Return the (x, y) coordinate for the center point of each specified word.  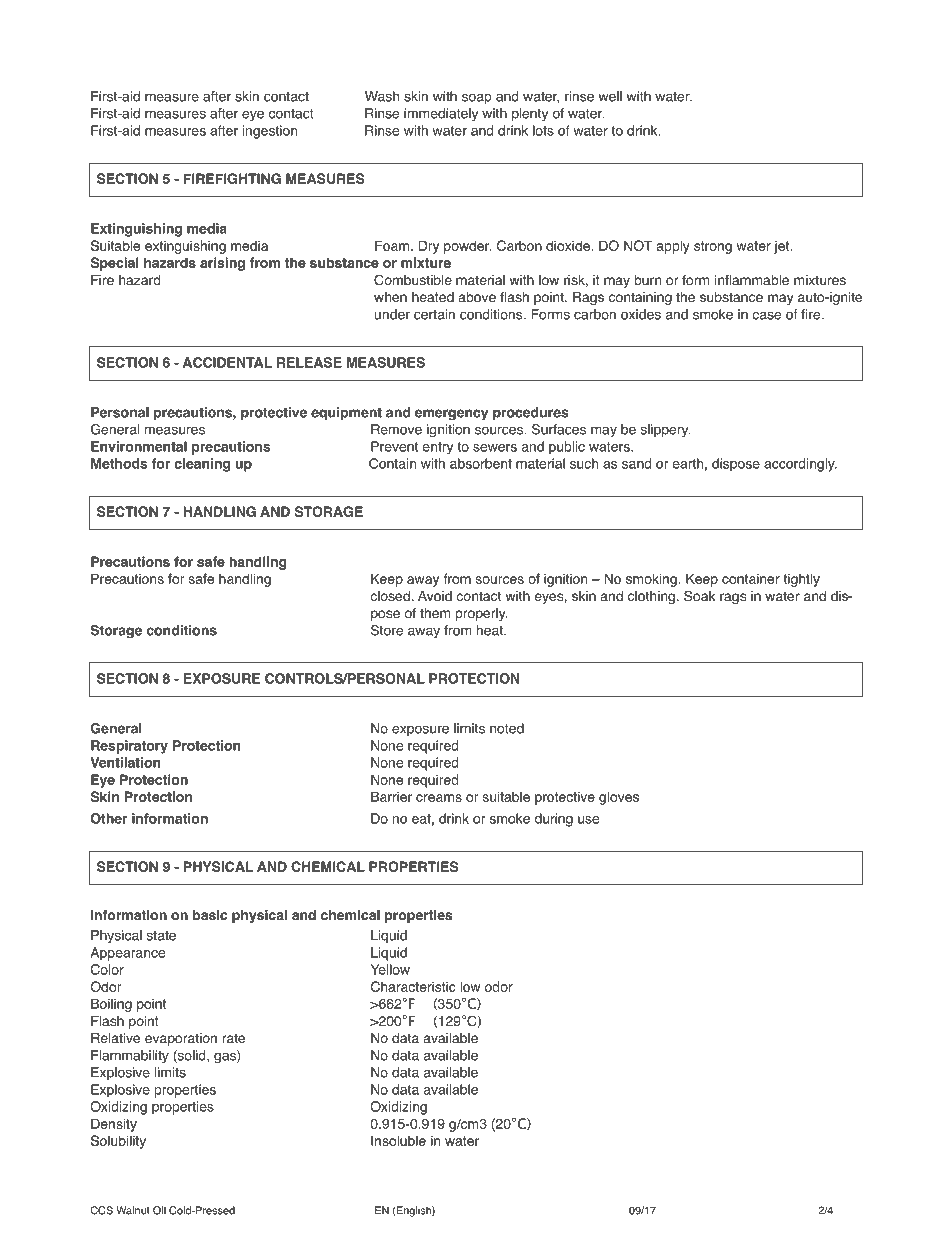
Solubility (118, 1142)
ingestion (270, 132)
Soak (699, 596)
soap (477, 98)
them (435, 613)
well (610, 96)
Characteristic (413, 986)
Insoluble (398, 1140)
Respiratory (129, 747)
